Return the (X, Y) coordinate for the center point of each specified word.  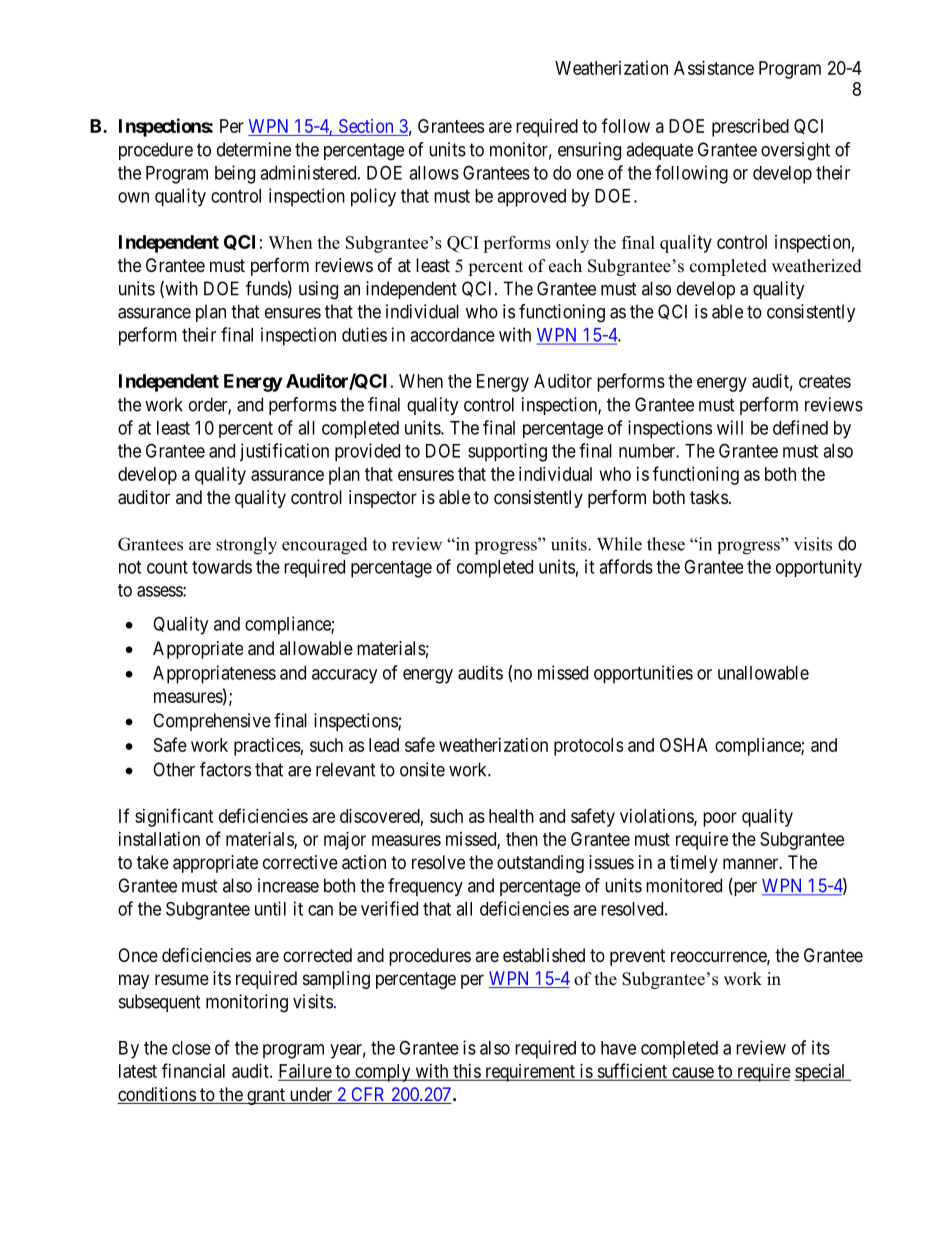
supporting (507, 452)
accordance (452, 335)
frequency (425, 887)
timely (694, 864)
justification (284, 452)
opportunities (643, 674)
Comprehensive (212, 722)
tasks (709, 497)
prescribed (750, 128)
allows (434, 173)
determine (254, 149)
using (318, 290)
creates (825, 381)
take (153, 862)
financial (193, 1070)
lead (384, 745)
